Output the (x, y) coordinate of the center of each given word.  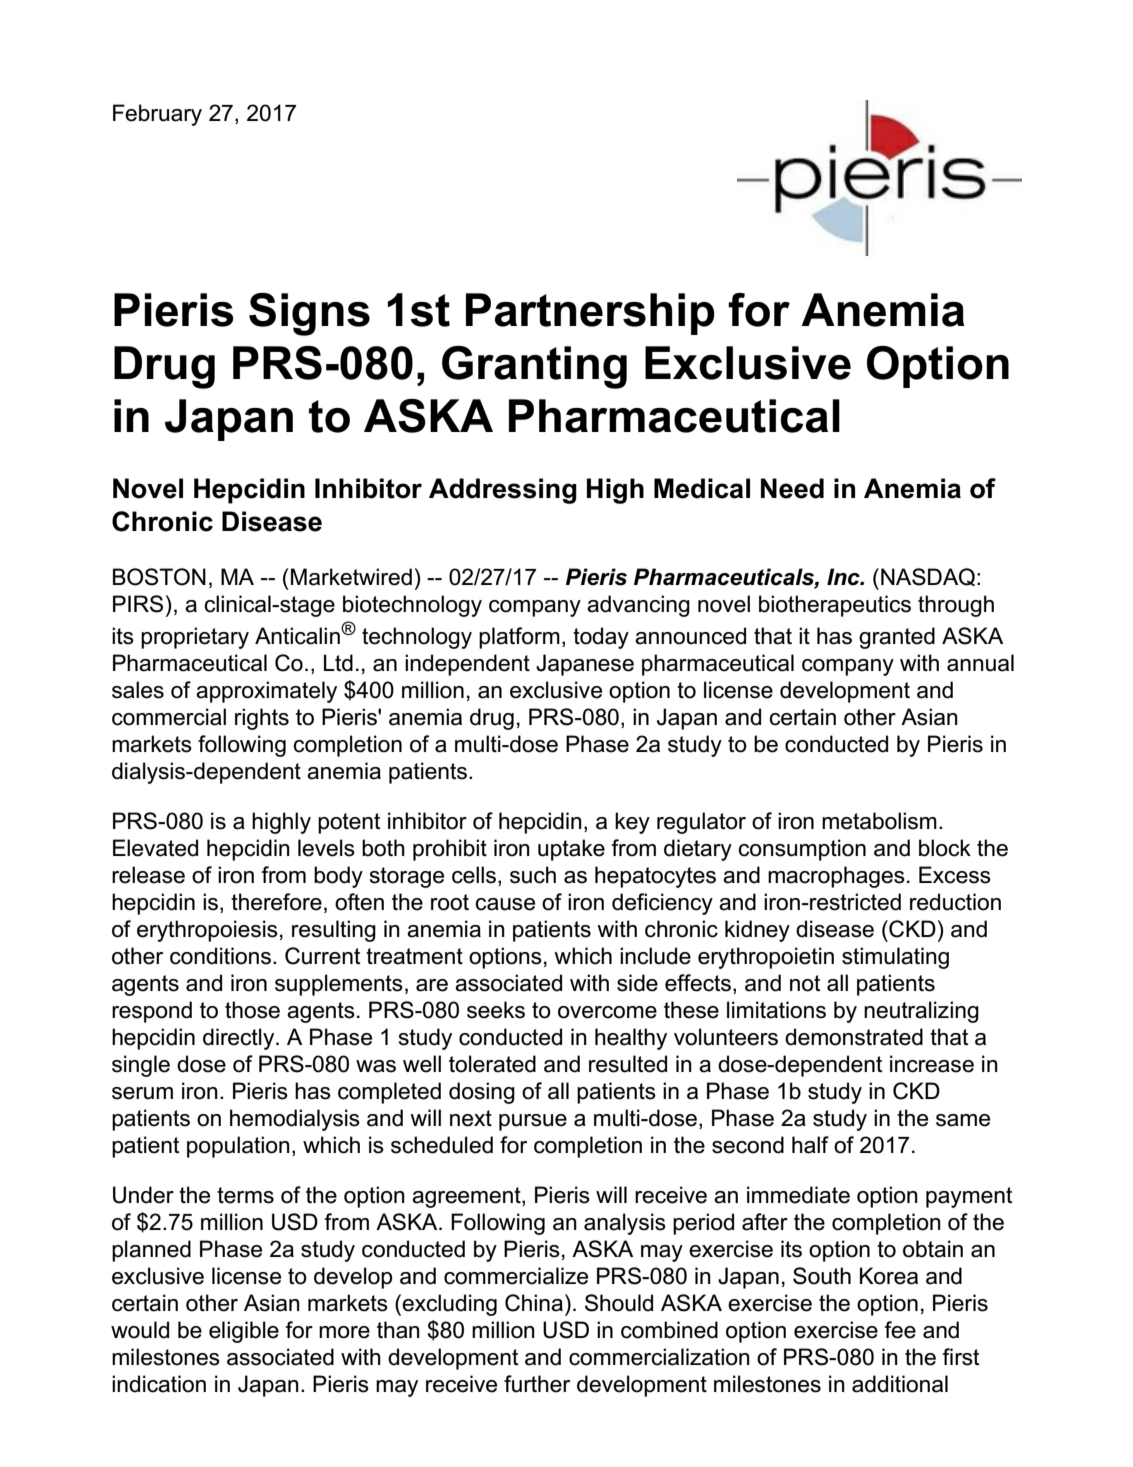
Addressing (503, 491)
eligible (244, 1332)
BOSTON (159, 577)
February (157, 115)
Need (792, 488)
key (632, 823)
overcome (607, 1012)
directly (240, 1039)
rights (262, 719)
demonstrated (854, 1037)
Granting (534, 367)
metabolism (879, 821)
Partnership (590, 314)
